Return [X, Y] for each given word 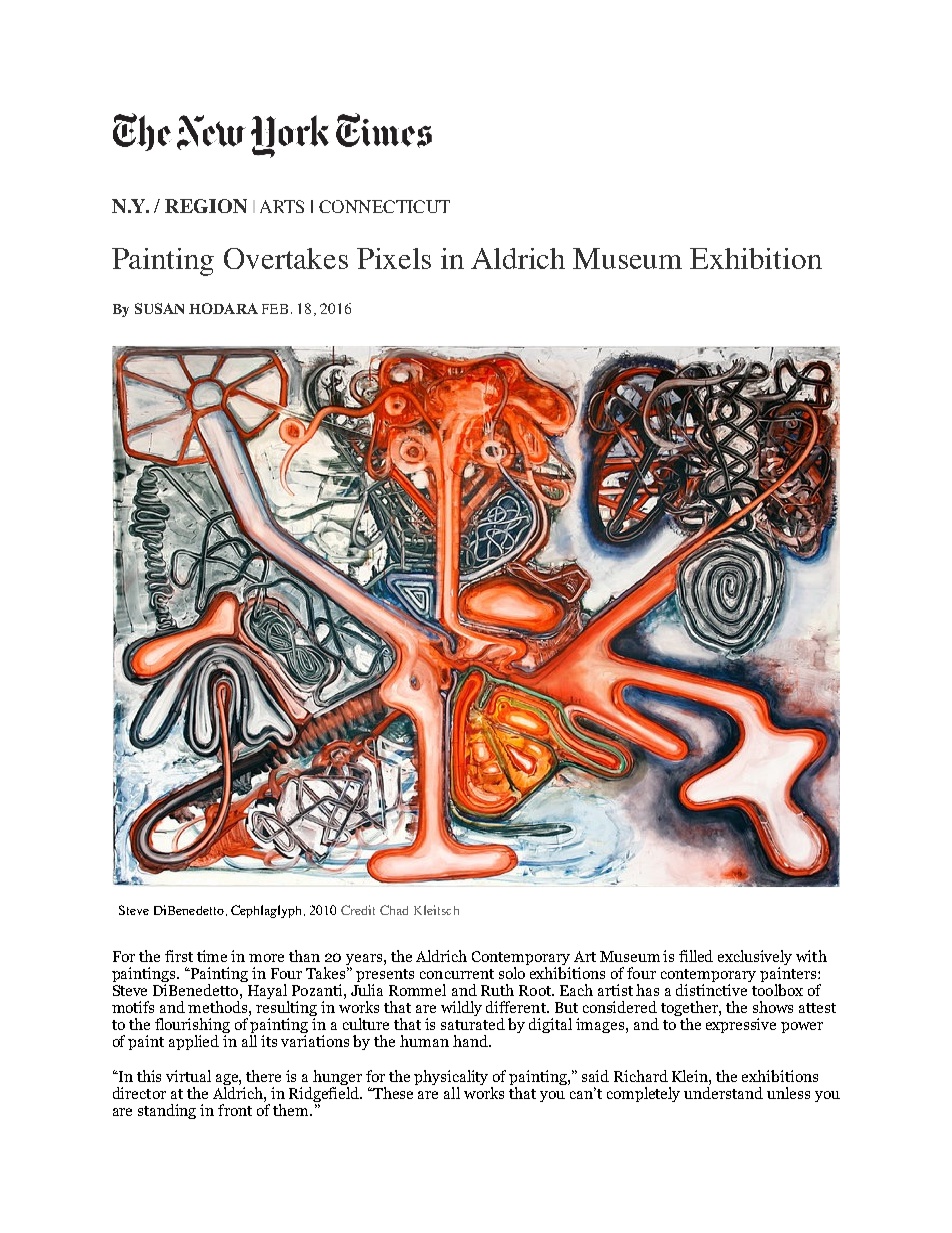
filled [696, 956]
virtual [188, 1076]
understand [723, 1093]
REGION [206, 206]
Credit [358, 910]
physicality [453, 1079]
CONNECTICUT [384, 206]
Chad [394, 910]
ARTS [282, 206]
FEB [275, 309]
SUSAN [159, 308]
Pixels [394, 258]
